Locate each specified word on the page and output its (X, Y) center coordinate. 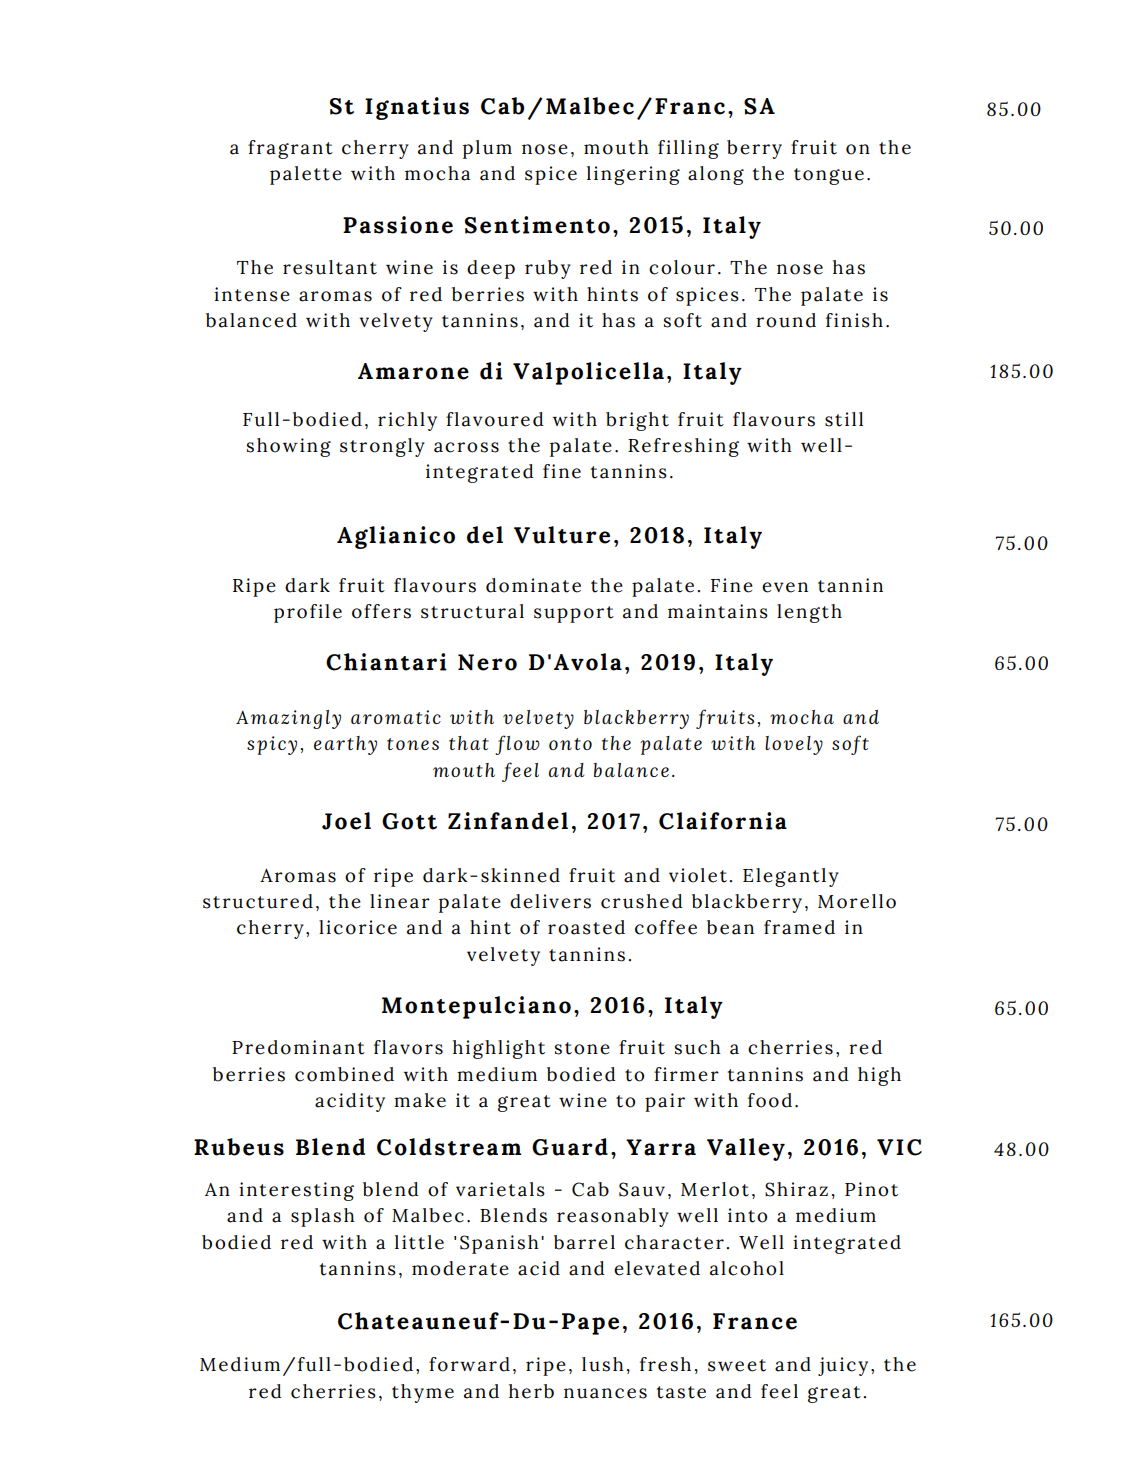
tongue (829, 176)
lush (603, 1364)
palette (306, 175)
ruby (548, 269)
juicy (843, 1366)
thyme (423, 1393)
